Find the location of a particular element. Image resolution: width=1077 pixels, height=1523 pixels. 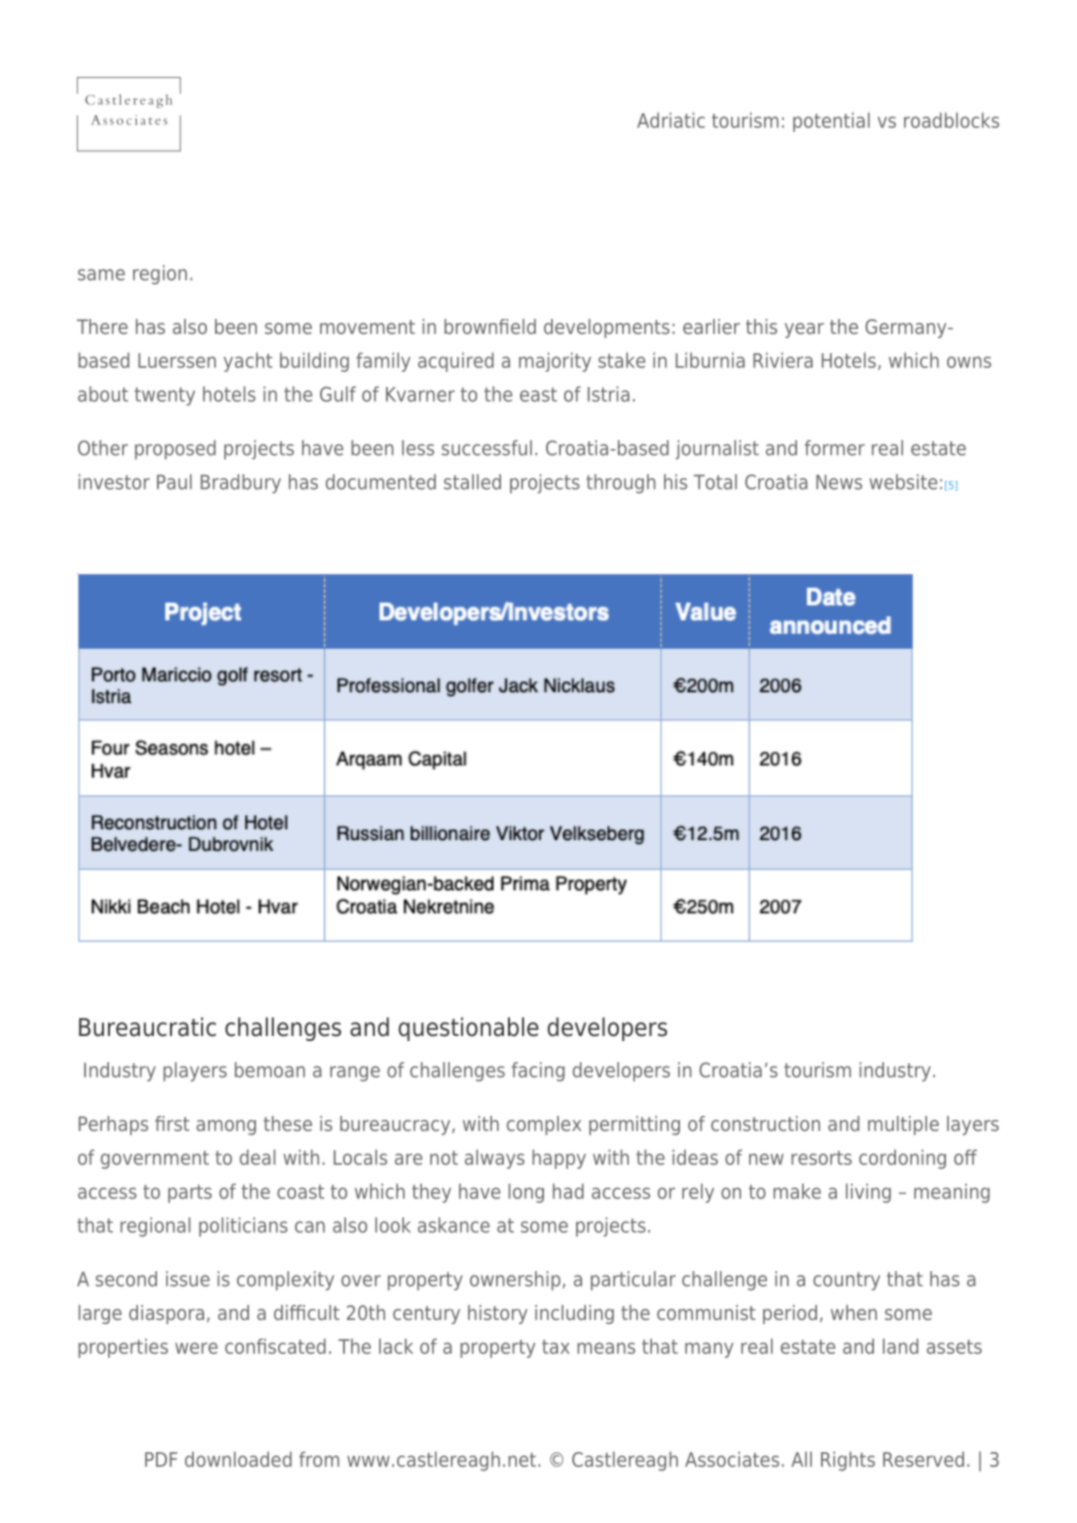

Bureaucratic is located at coordinates (147, 1027).
